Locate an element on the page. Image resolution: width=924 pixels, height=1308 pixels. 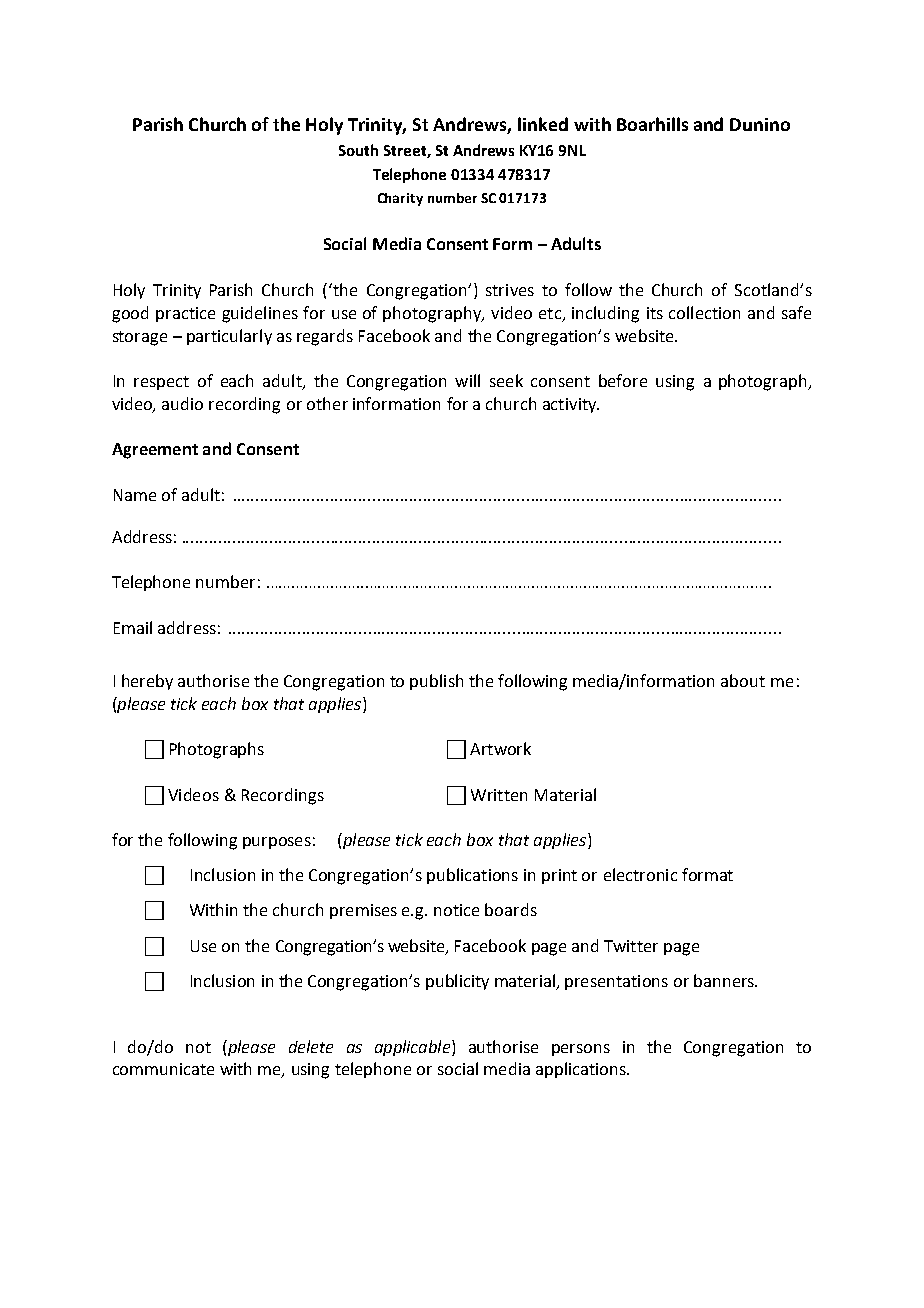
audio is located at coordinates (182, 403).
